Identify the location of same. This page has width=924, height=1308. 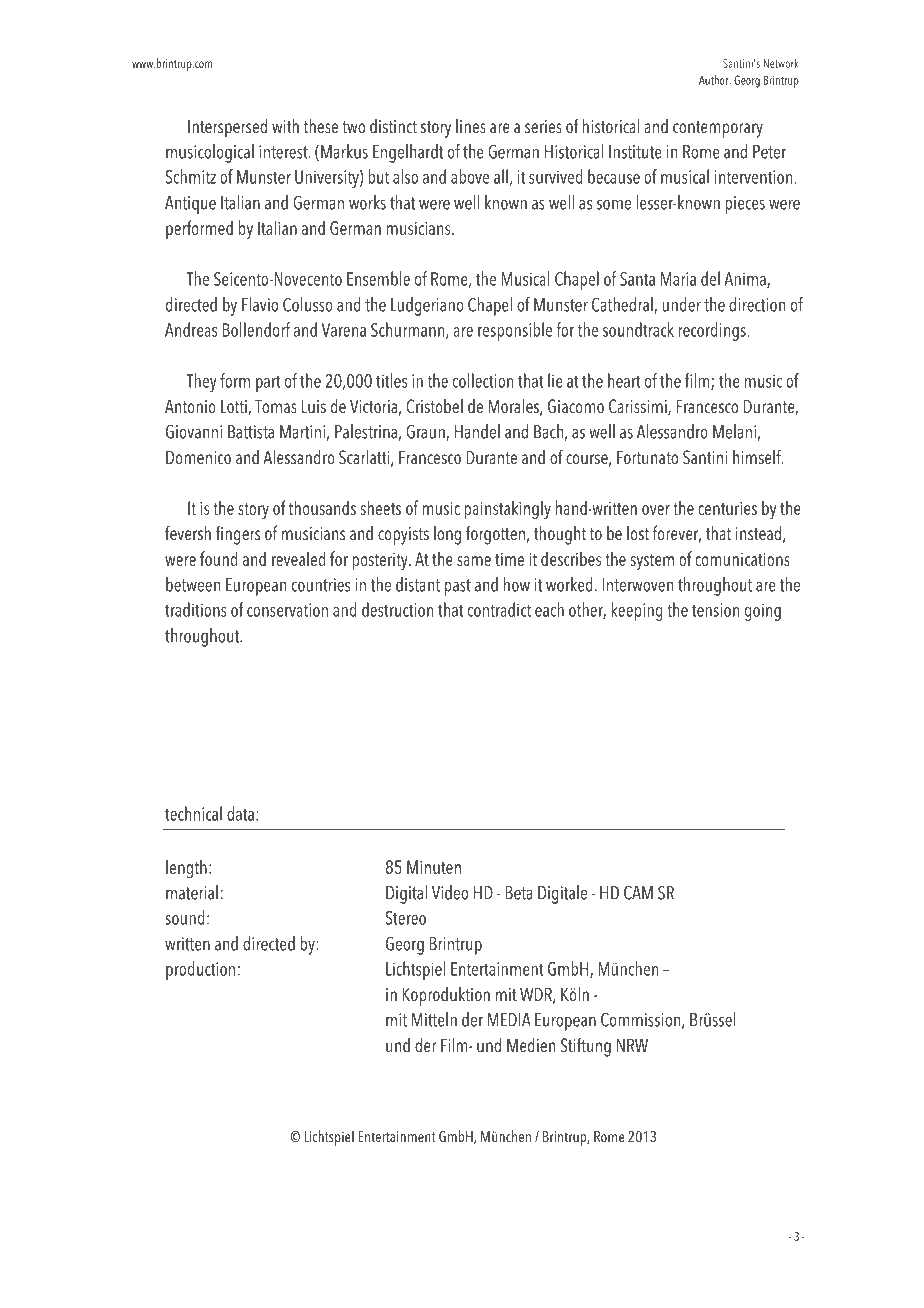
(474, 561).
